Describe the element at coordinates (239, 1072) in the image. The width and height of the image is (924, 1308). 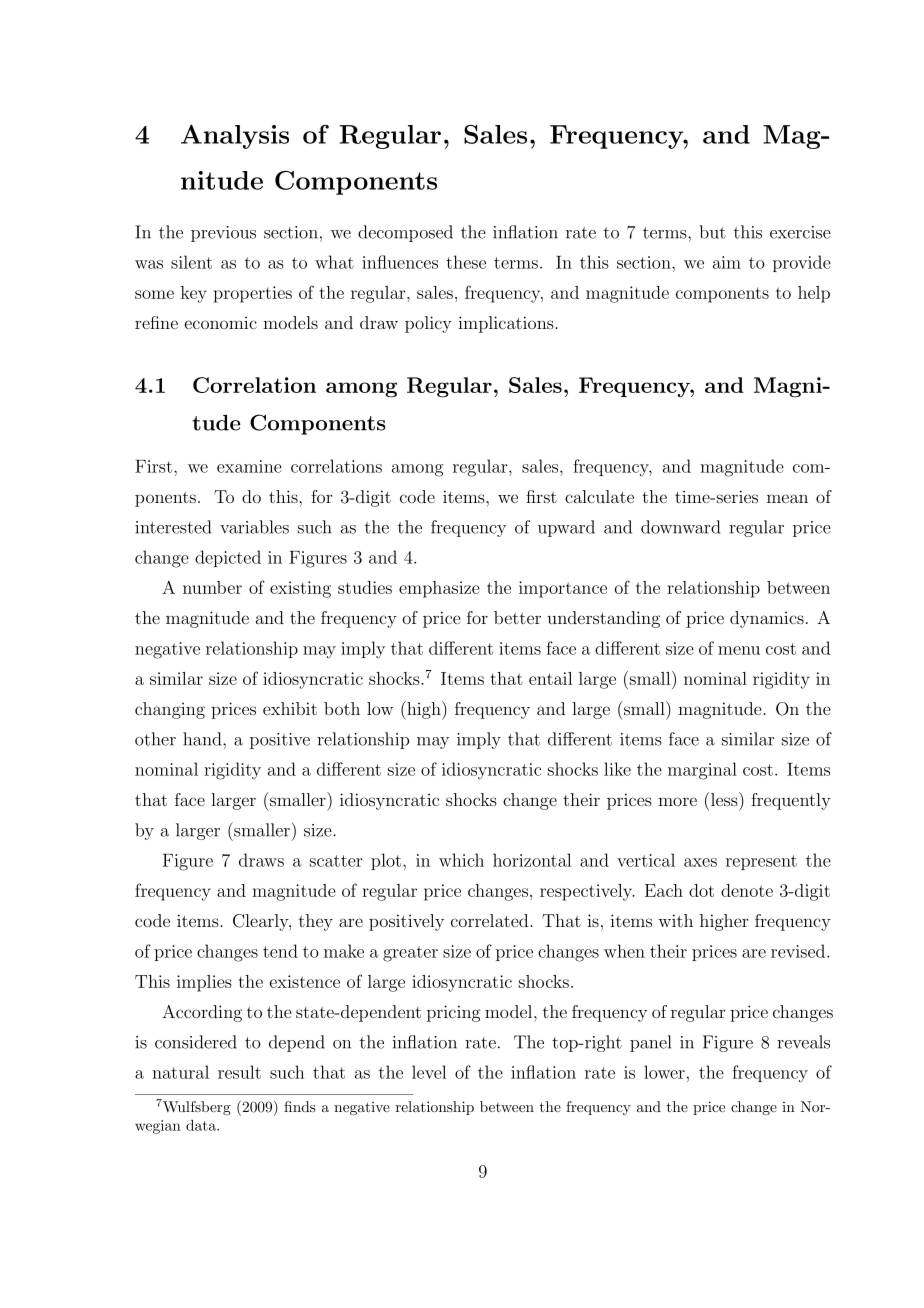
I see `result` at that location.
